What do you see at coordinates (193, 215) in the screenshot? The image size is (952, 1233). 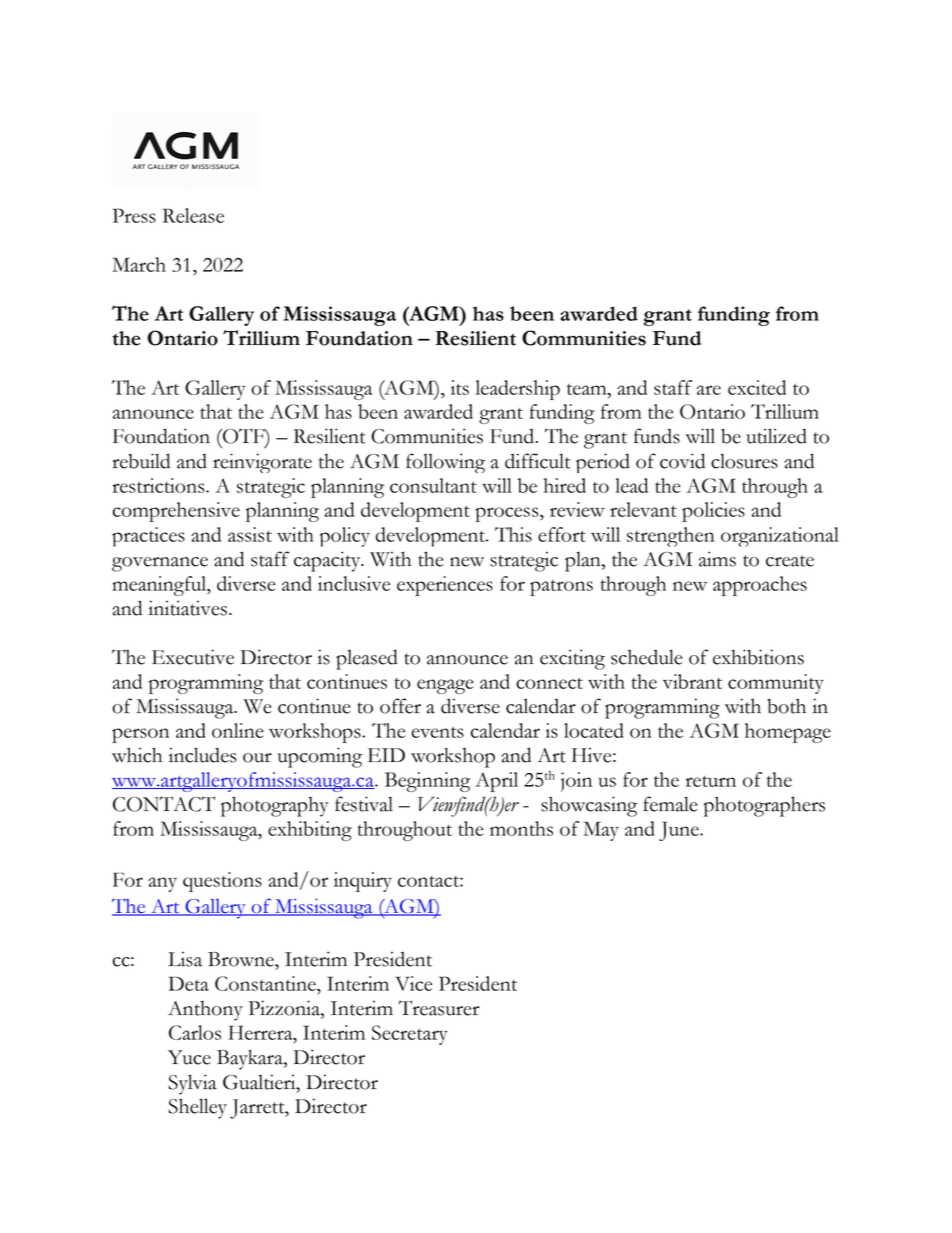 I see `Release` at bounding box center [193, 215].
